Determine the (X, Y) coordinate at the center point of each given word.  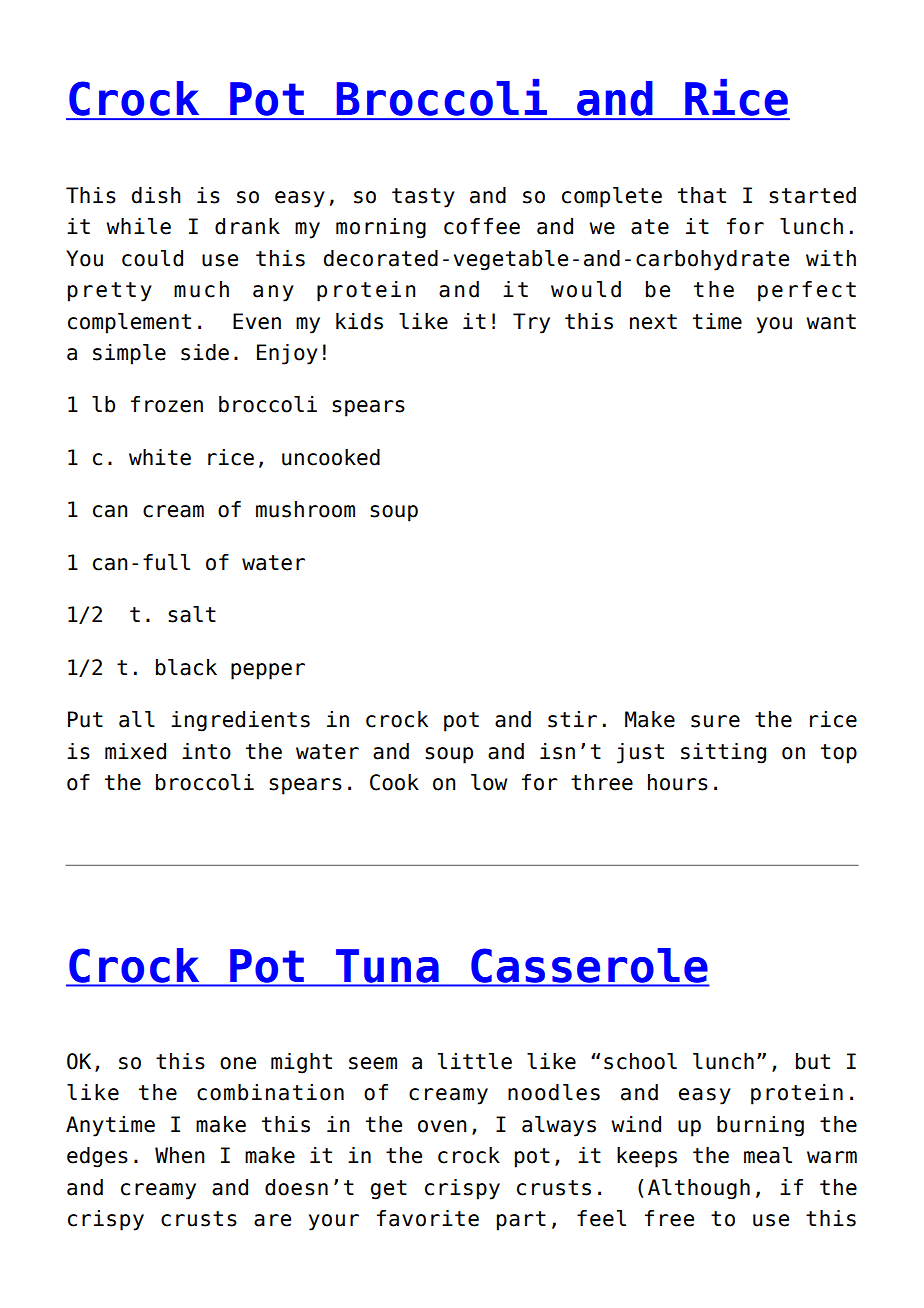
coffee (482, 226)
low (489, 782)
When (180, 1155)
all (137, 719)
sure (715, 721)
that (702, 195)
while (138, 226)
